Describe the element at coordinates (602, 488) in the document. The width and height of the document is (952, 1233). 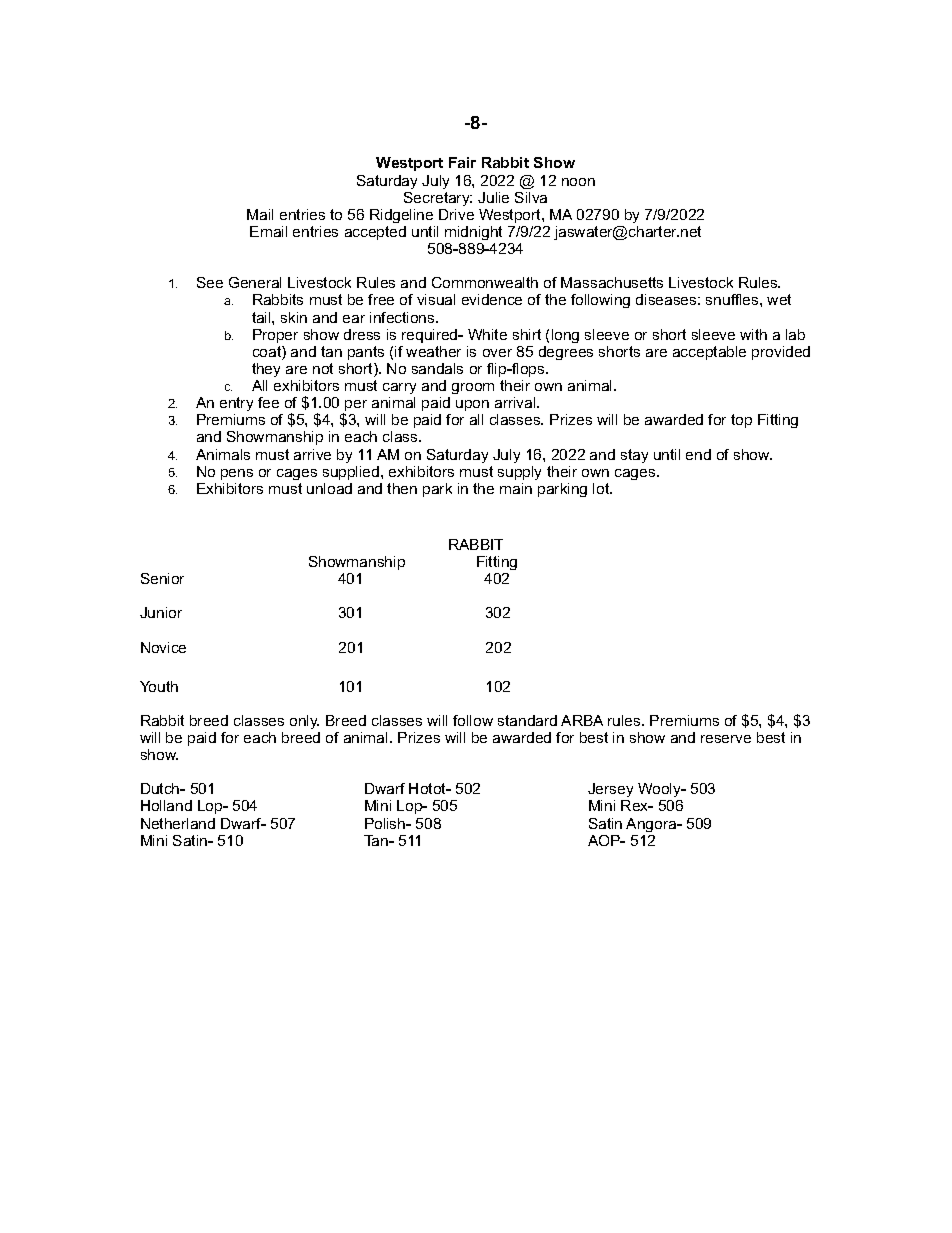
I see `lot` at that location.
